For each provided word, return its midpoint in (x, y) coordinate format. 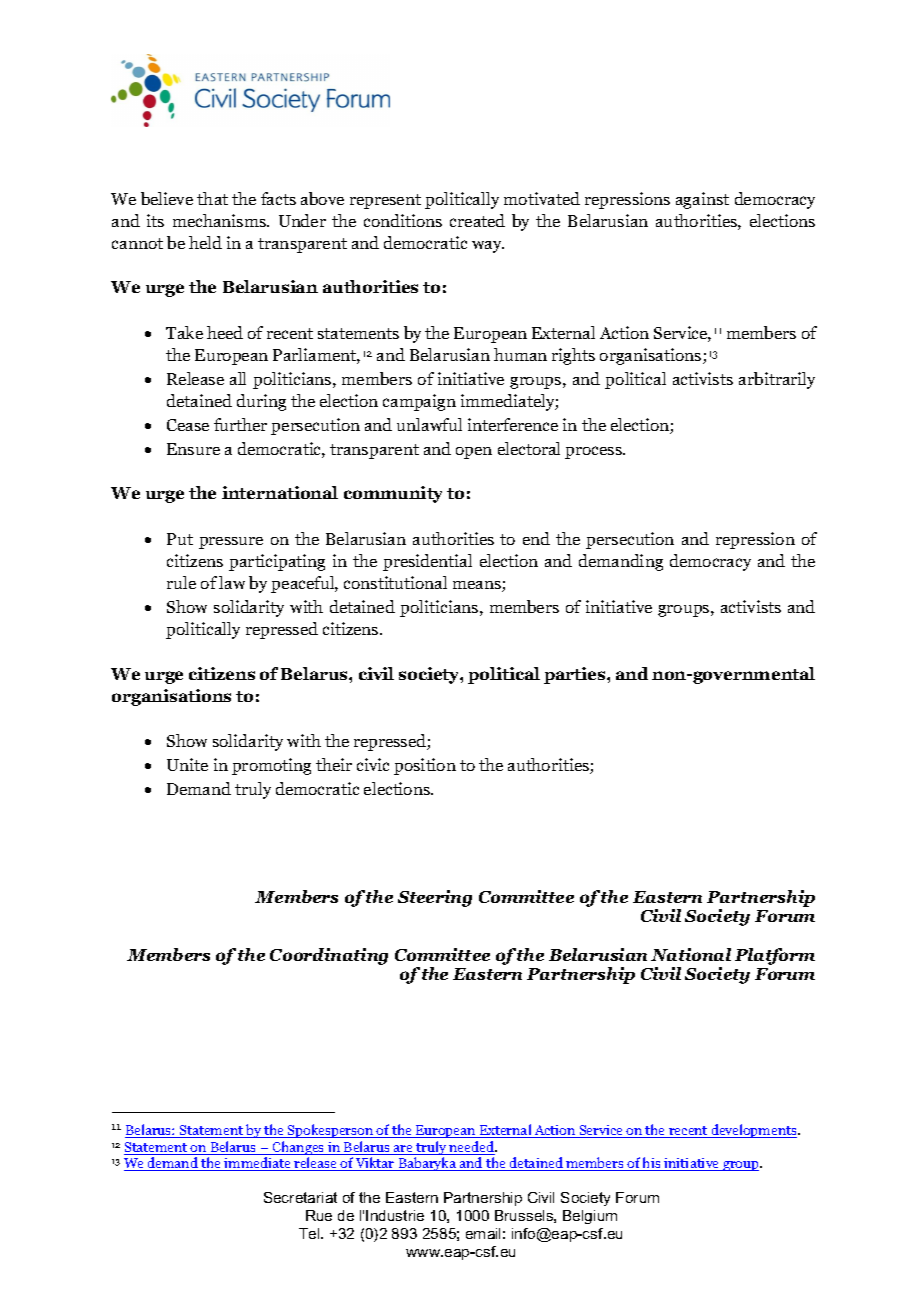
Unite (187, 764)
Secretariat (300, 1197)
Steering (435, 898)
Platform (775, 956)
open (474, 453)
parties (576, 675)
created (477, 220)
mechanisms (221, 220)
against (702, 200)
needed (472, 1148)
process (595, 452)
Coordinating (329, 956)
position (425, 766)
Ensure (193, 449)
